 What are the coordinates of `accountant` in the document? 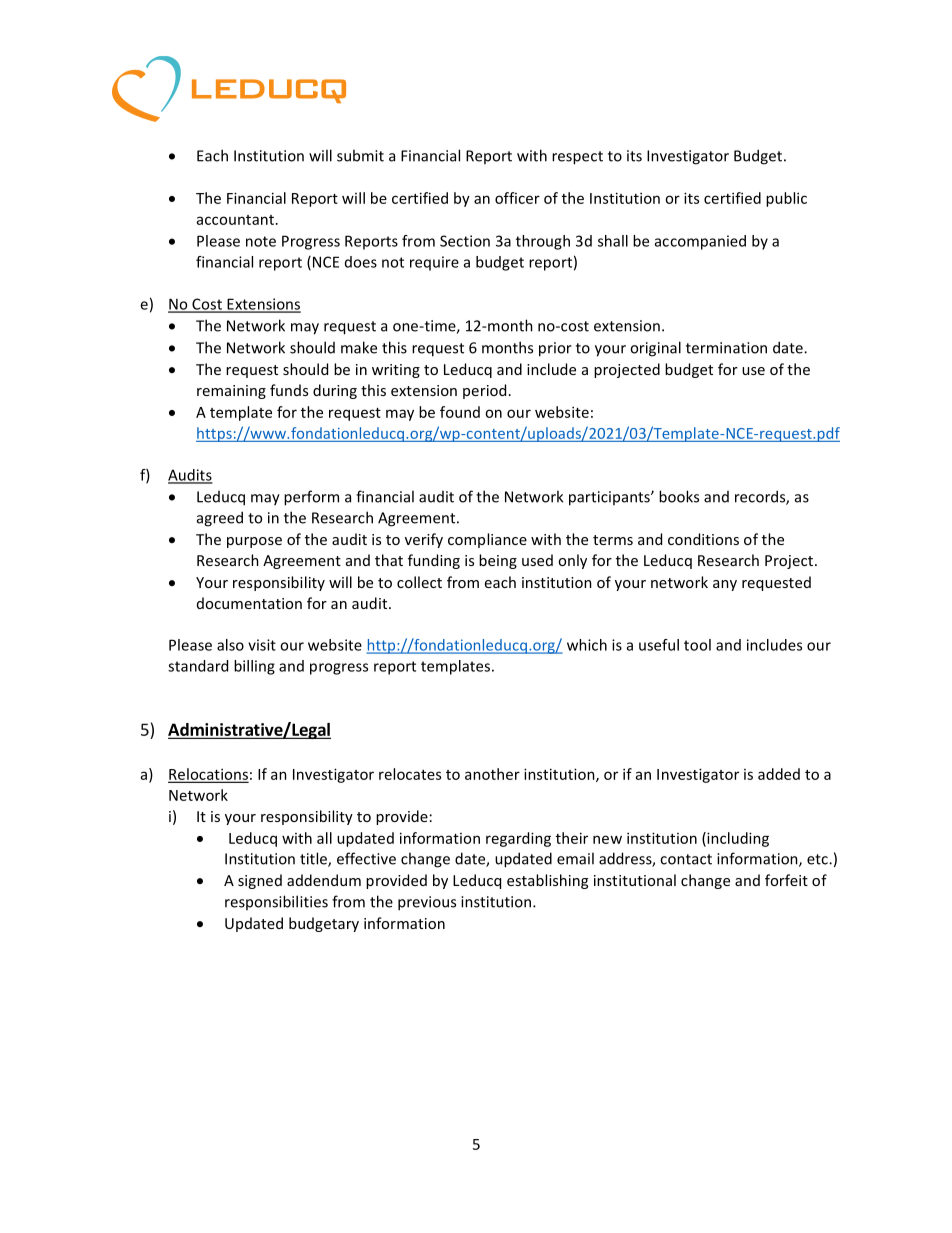 It's located at (235, 220).
